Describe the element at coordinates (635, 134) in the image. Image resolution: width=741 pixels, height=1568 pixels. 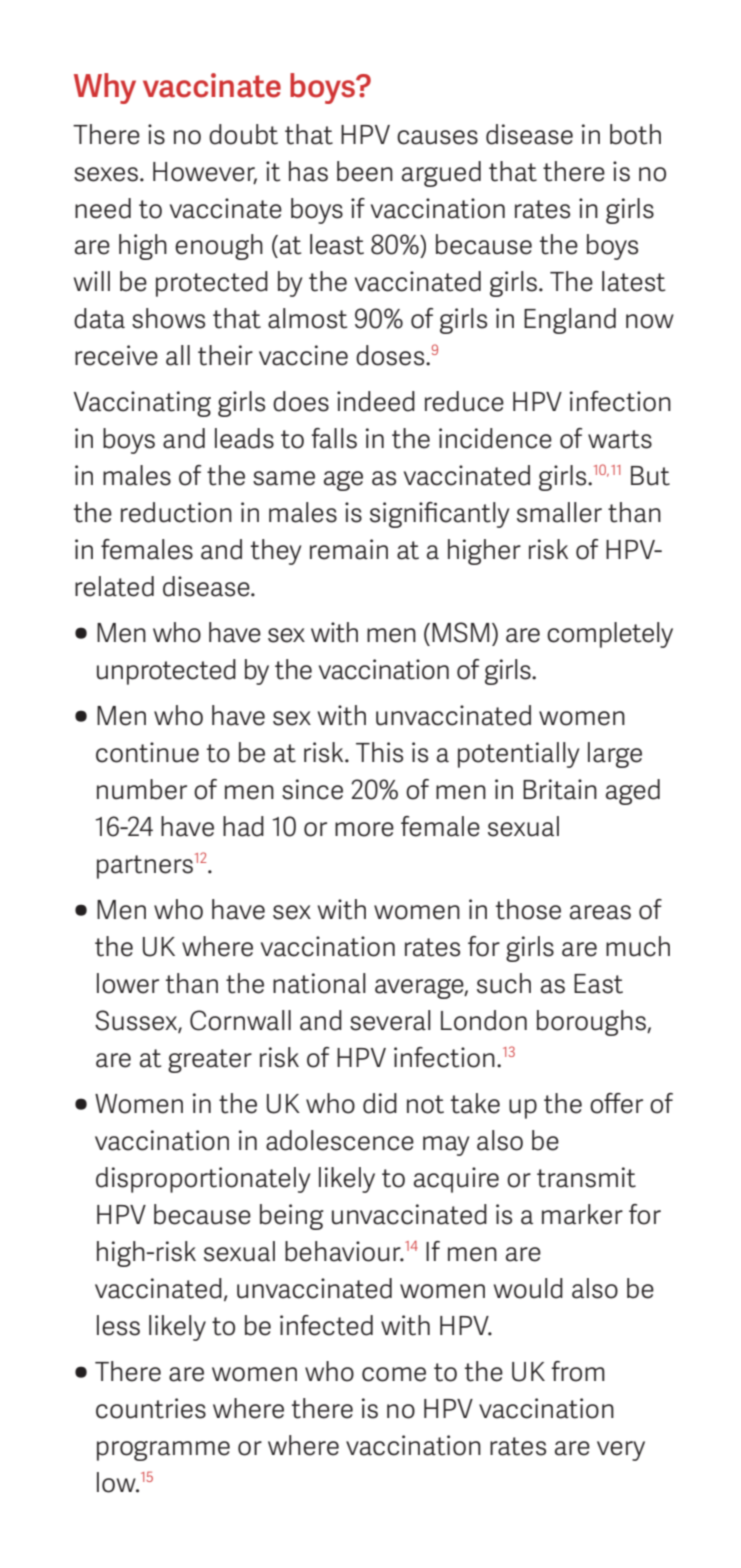
I see `both` at that location.
